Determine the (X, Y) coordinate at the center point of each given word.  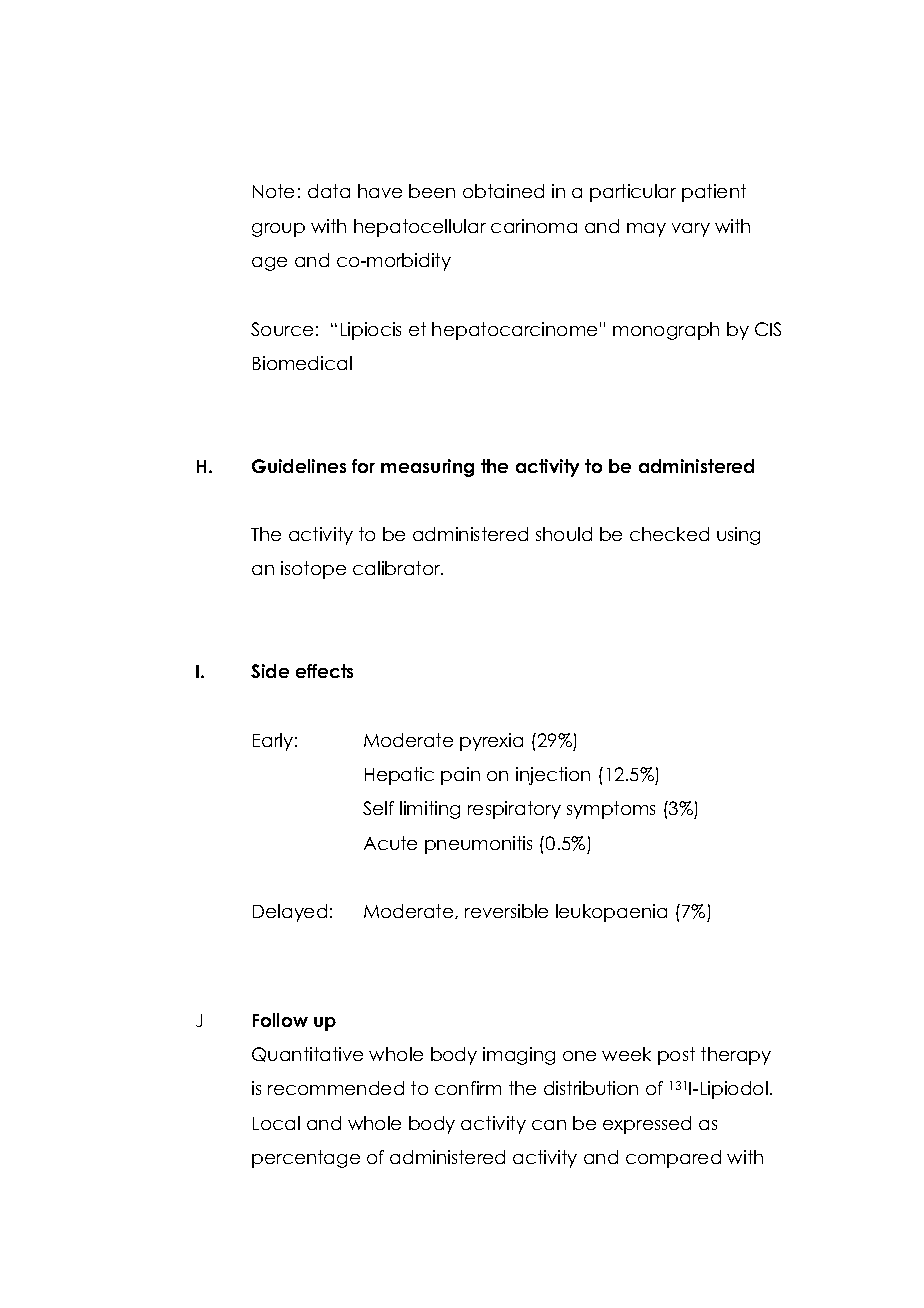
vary (691, 230)
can (549, 1125)
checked (669, 534)
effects (324, 671)
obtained (503, 191)
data (329, 191)
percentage (306, 1159)
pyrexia (491, 742)
